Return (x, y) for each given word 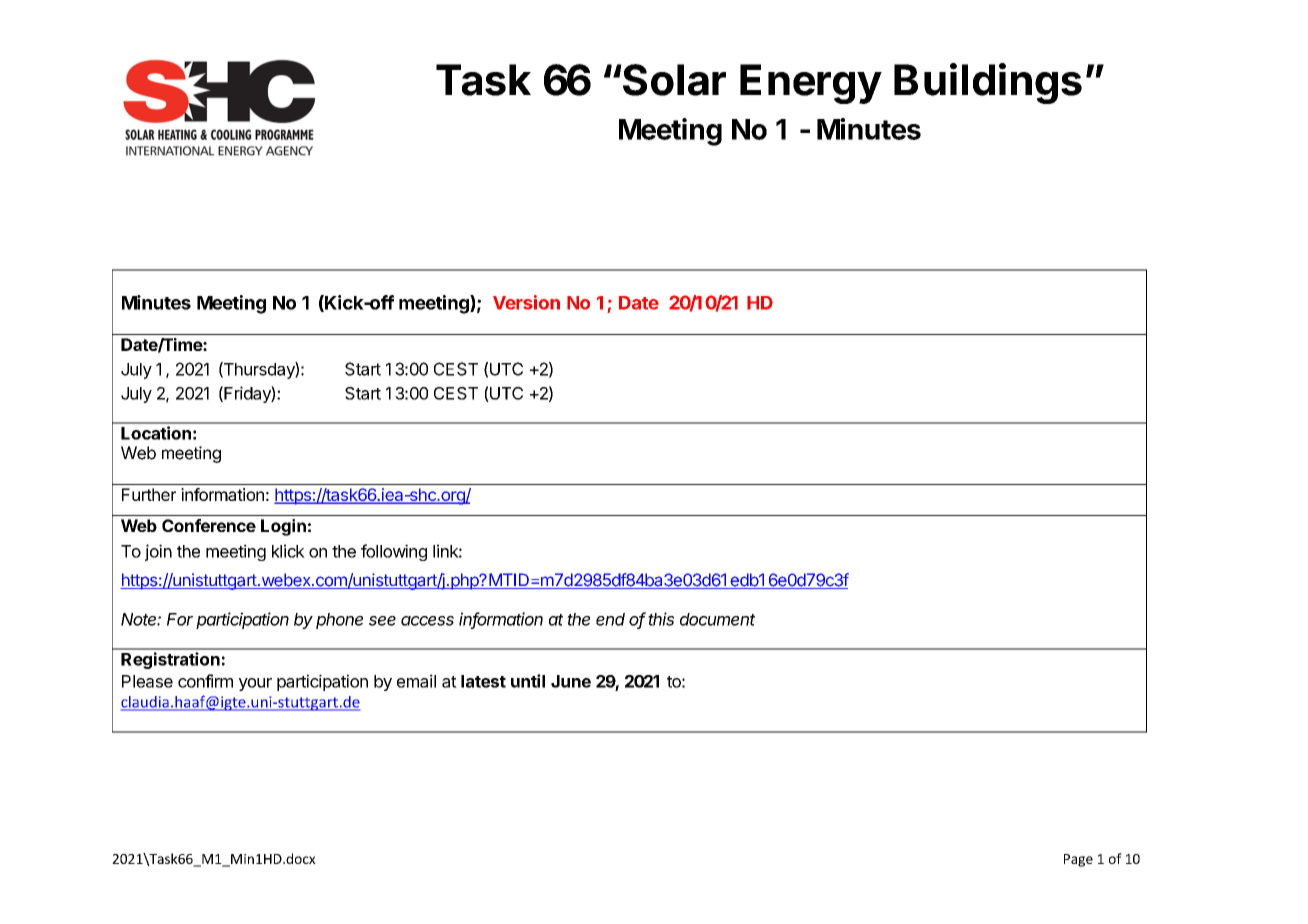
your (255, 684)
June (571, 681)
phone (339, 621)
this (661, 619)
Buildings (988, 83)
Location (156, 433)
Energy (811, 84)
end (610, 619)
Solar (673, 80)
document (717, 619)
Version (526, 302)
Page (1078, 860)
